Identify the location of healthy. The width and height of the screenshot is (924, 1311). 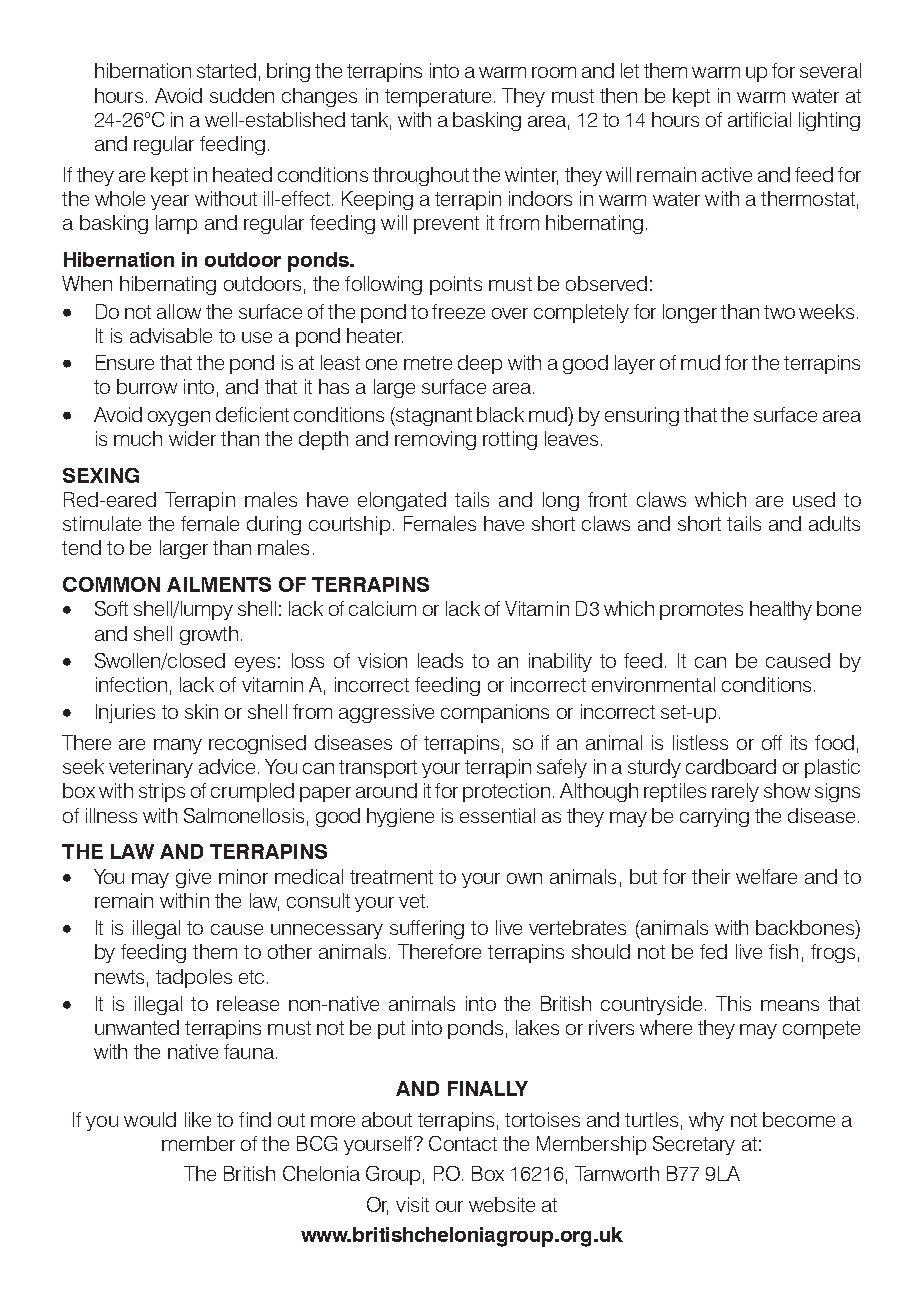
(781, 610).
